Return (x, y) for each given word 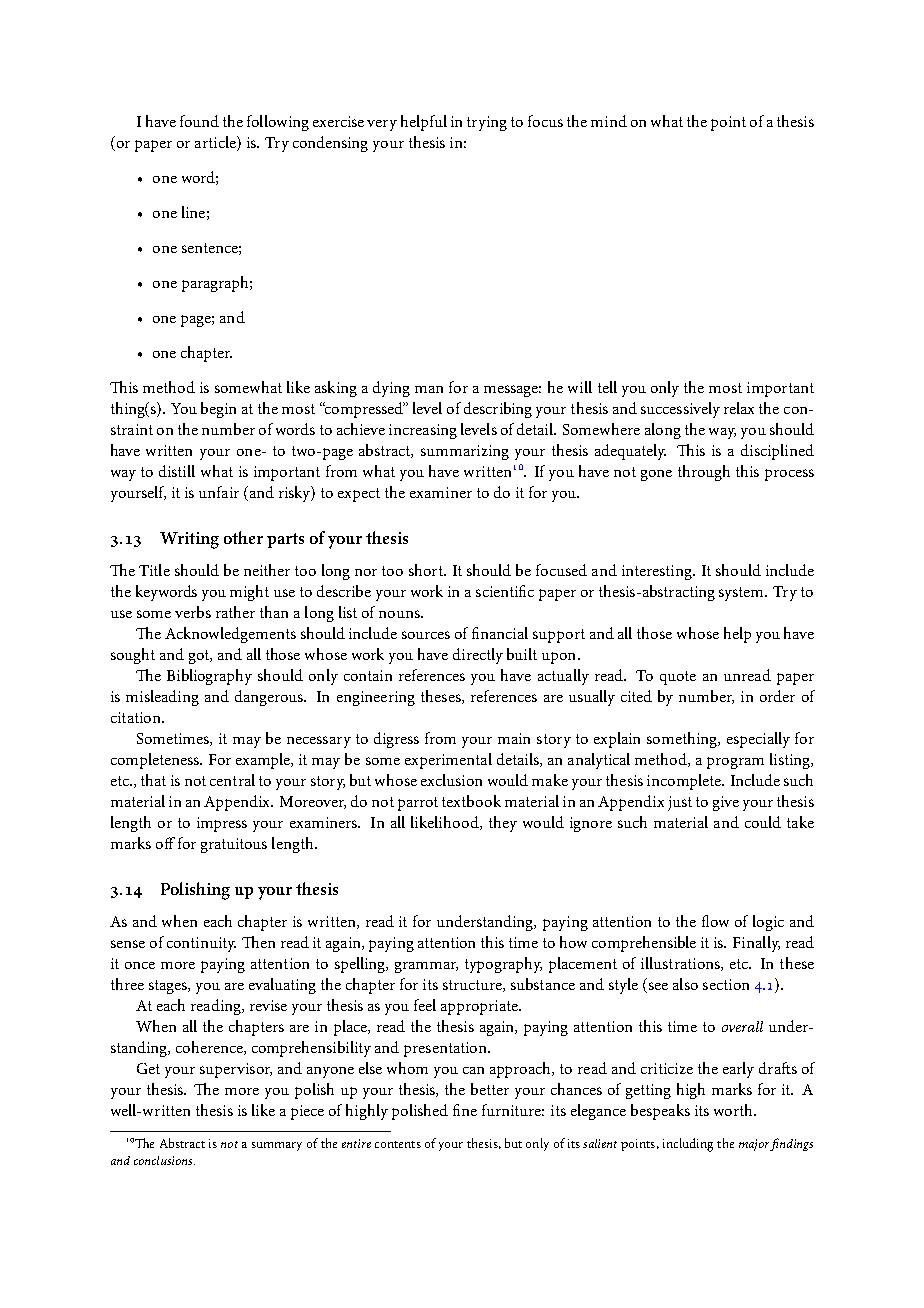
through (704, 473)
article (216, 143)
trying (487, 123)
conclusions (164, 1160)
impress (222, 824)
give (726, 803)
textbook (471, 801)
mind (609, 121)
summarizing (465, 452)
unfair (219, 492)
